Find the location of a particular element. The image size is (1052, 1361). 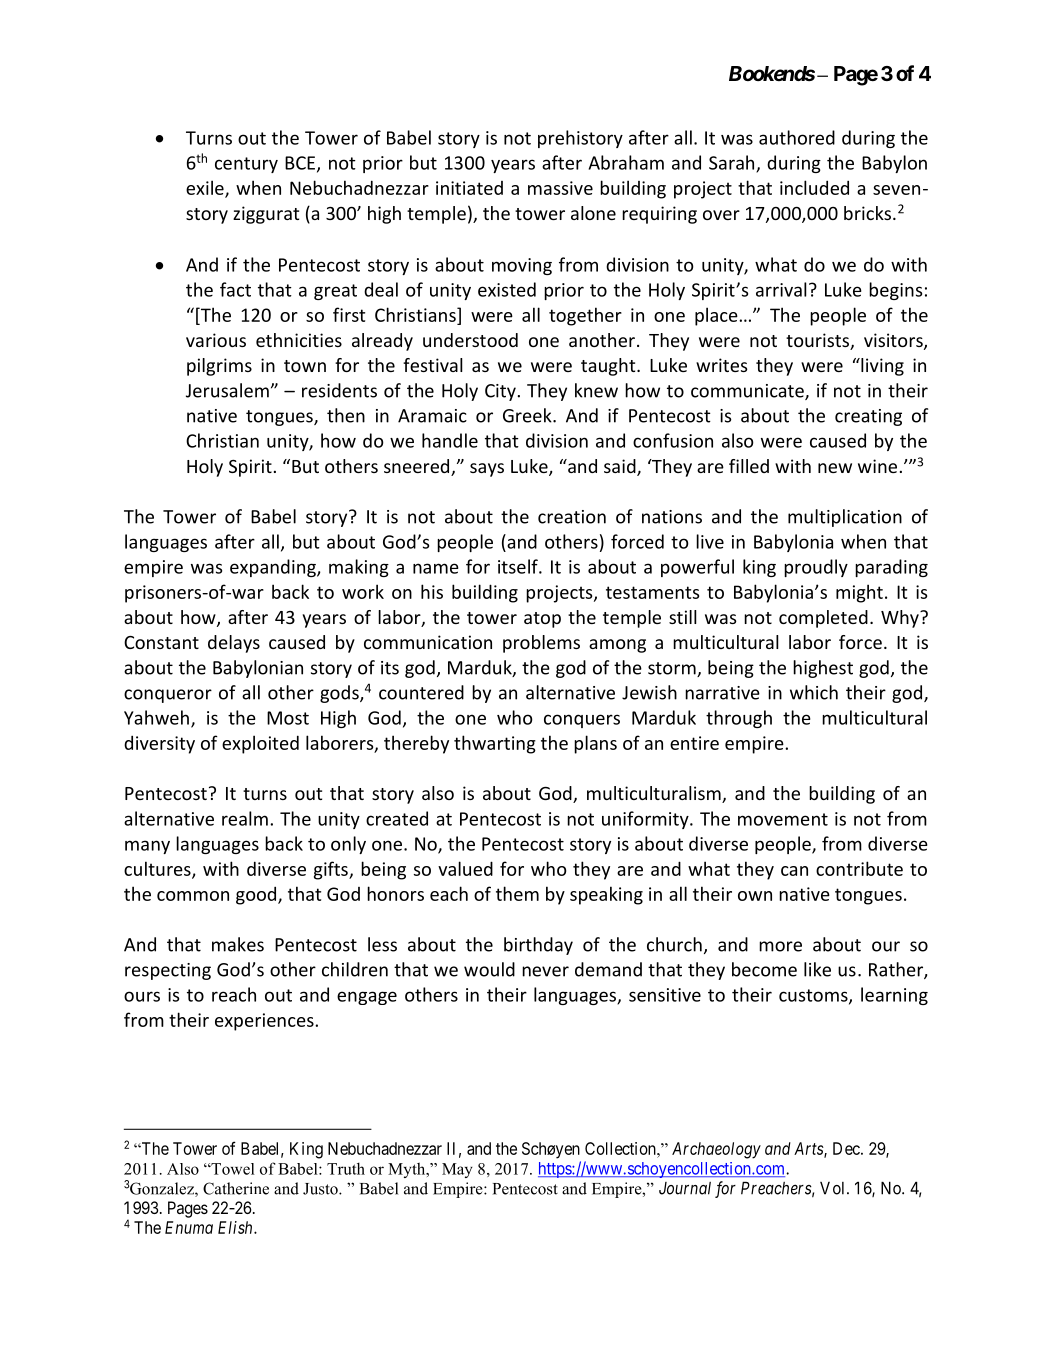

May is located at coordinates (457, 1170).
